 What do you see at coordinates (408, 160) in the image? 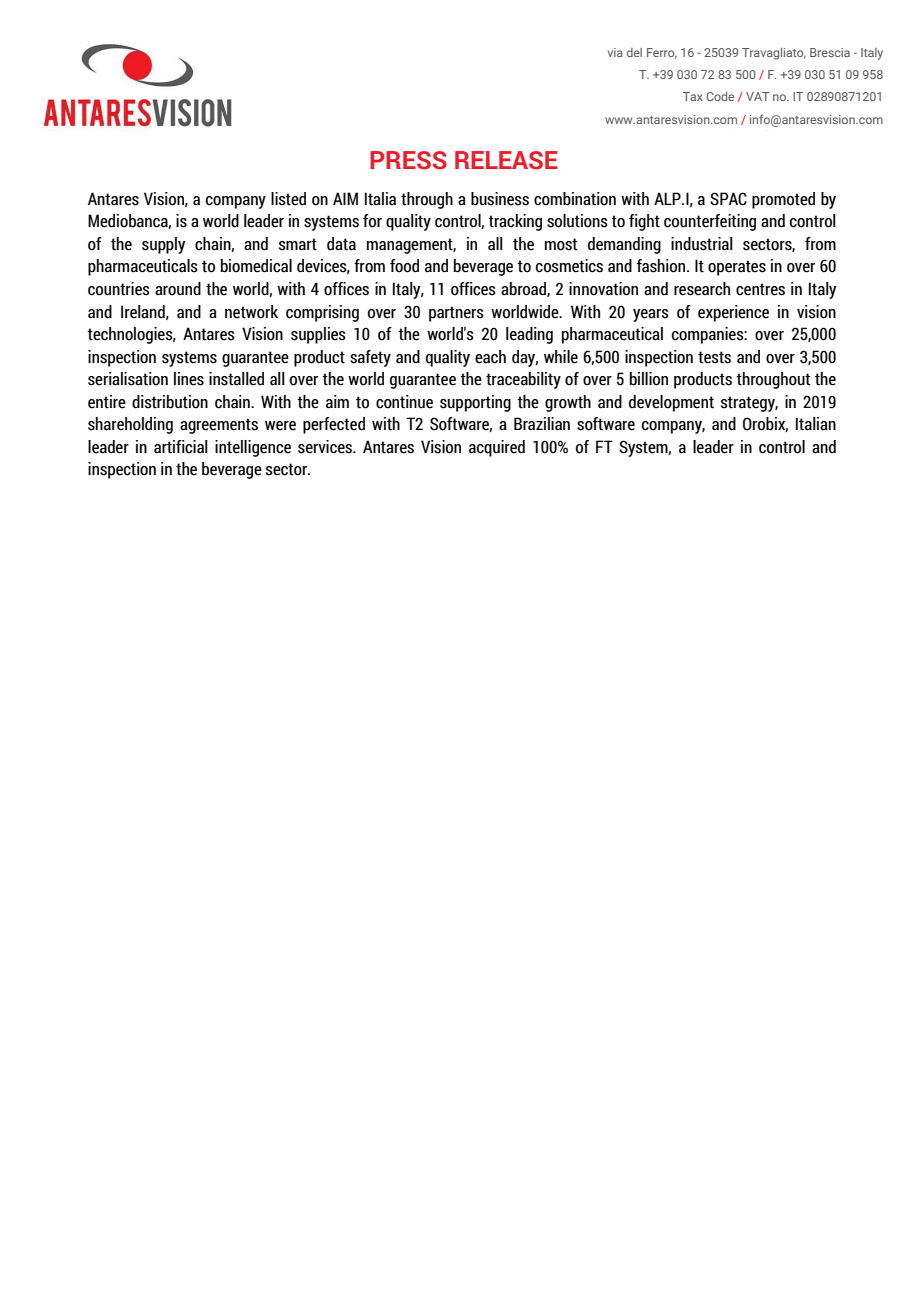
I see `PRESS` at bounding box center [408, 160].
